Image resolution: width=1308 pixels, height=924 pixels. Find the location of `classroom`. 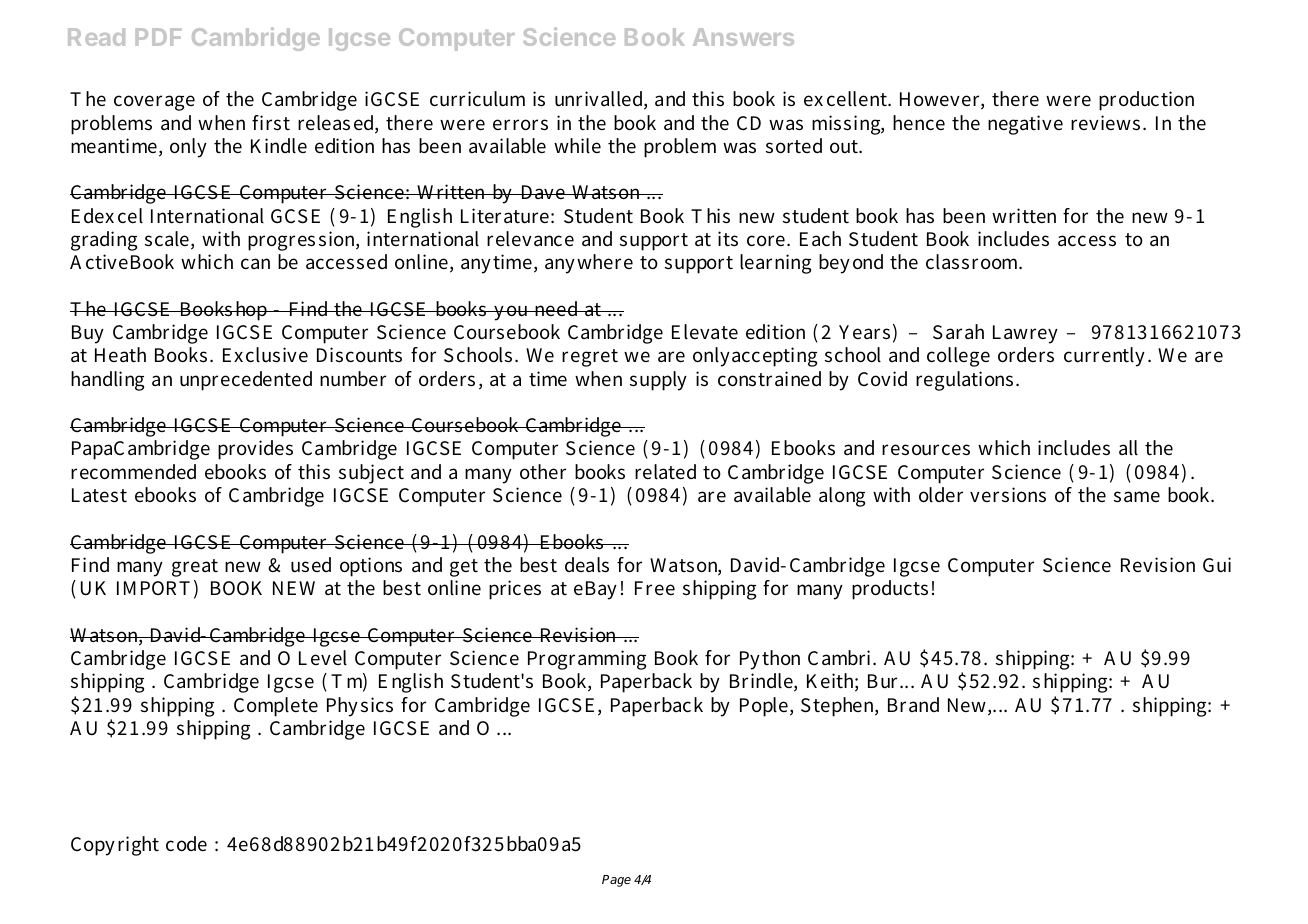

classroom is located at coordinates (974, 262).
